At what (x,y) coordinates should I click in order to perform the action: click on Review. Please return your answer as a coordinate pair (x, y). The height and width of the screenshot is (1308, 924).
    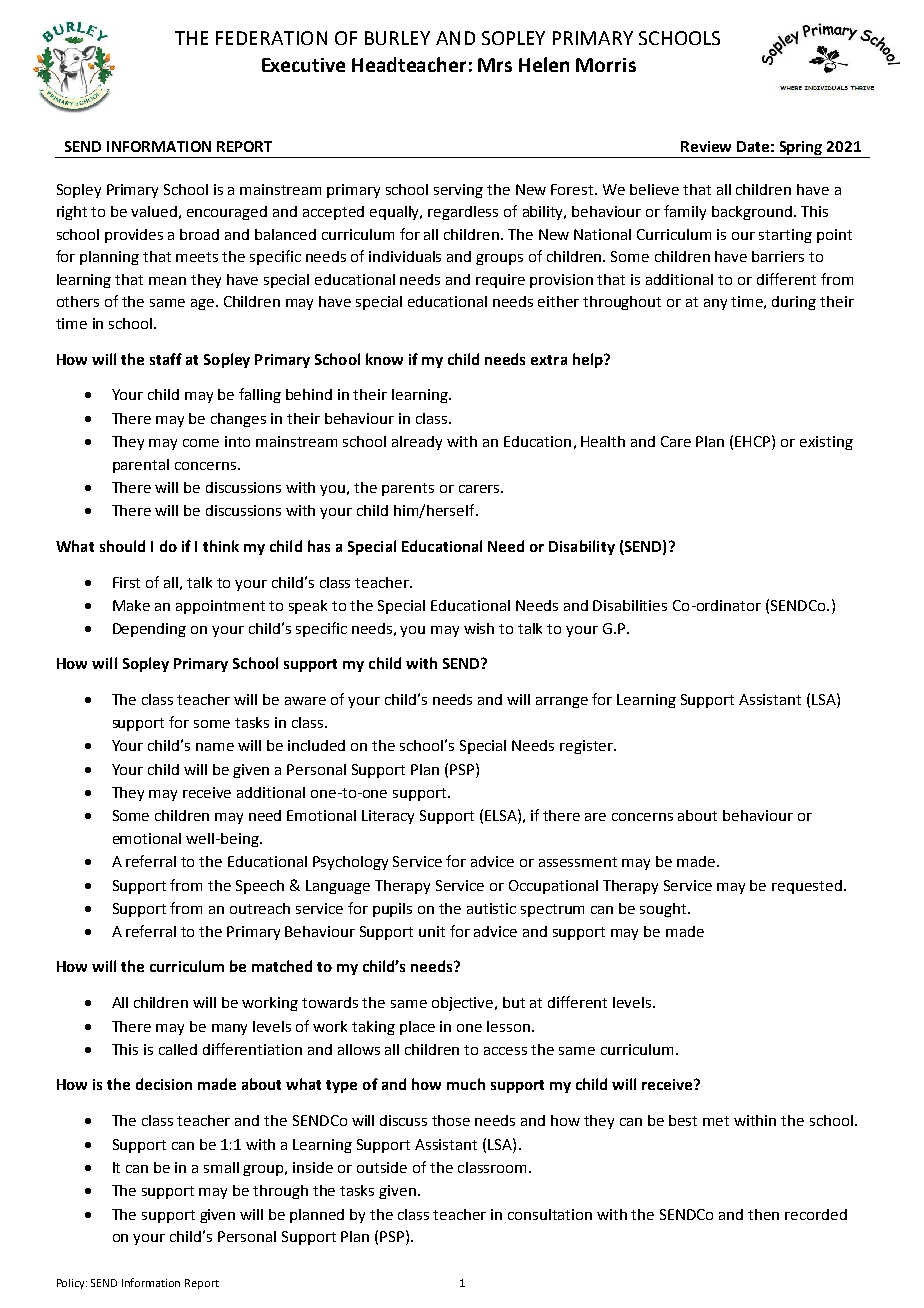
    Looking at the image, I should click on (706, 146).
